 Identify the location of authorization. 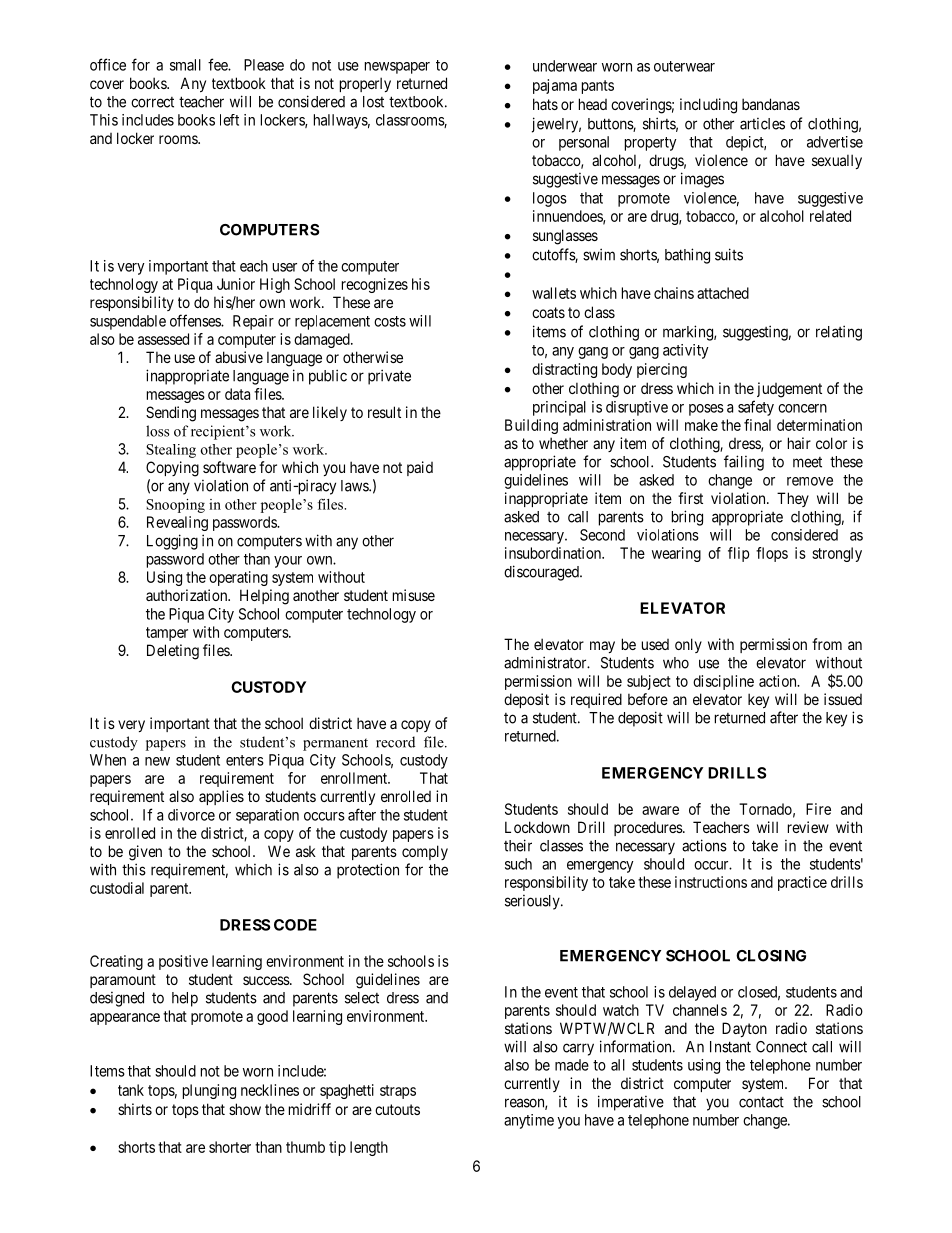
(188, 595).
